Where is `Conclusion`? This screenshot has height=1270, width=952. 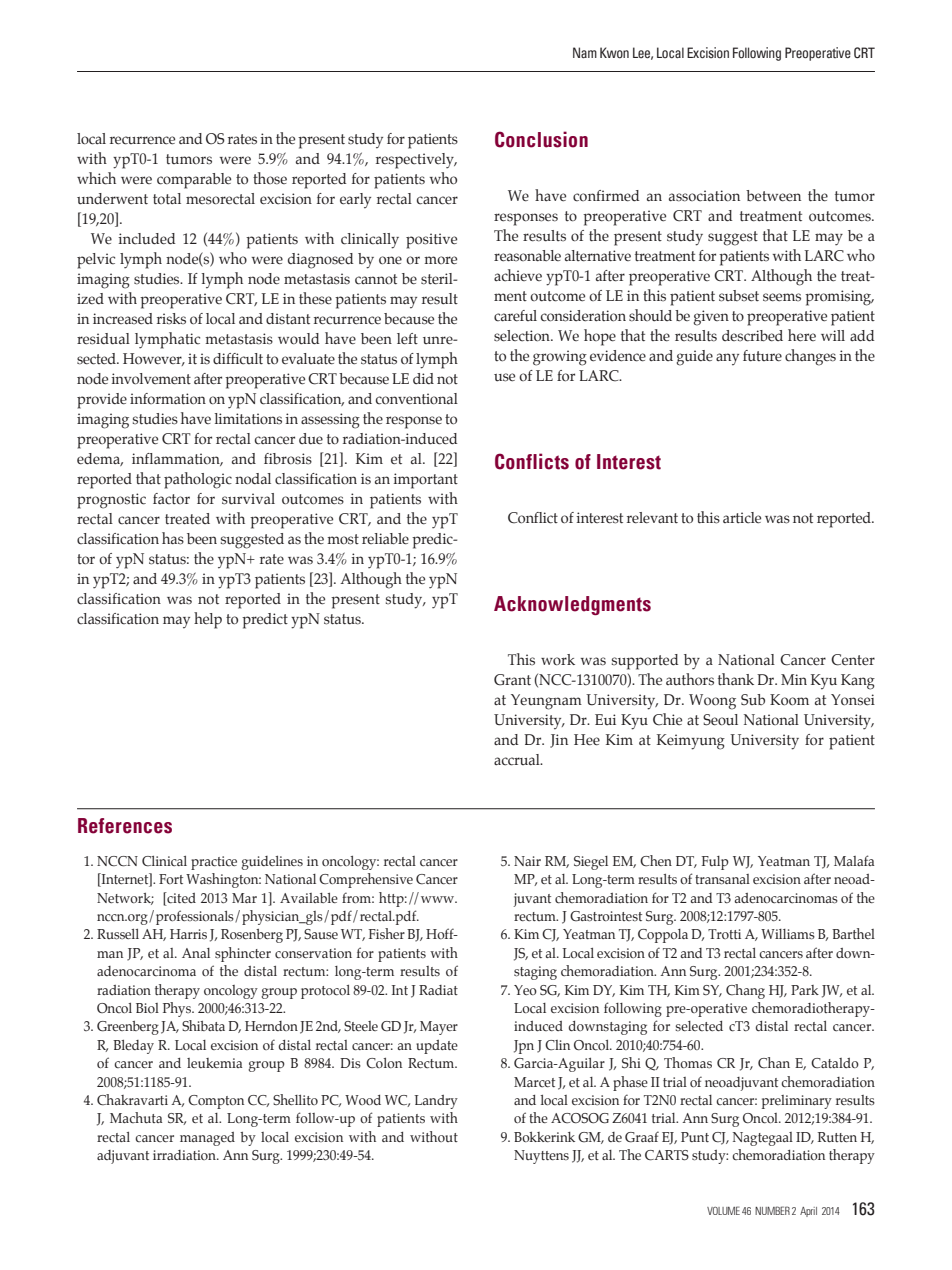 Conclusion is located at coordinates (541, 139).
